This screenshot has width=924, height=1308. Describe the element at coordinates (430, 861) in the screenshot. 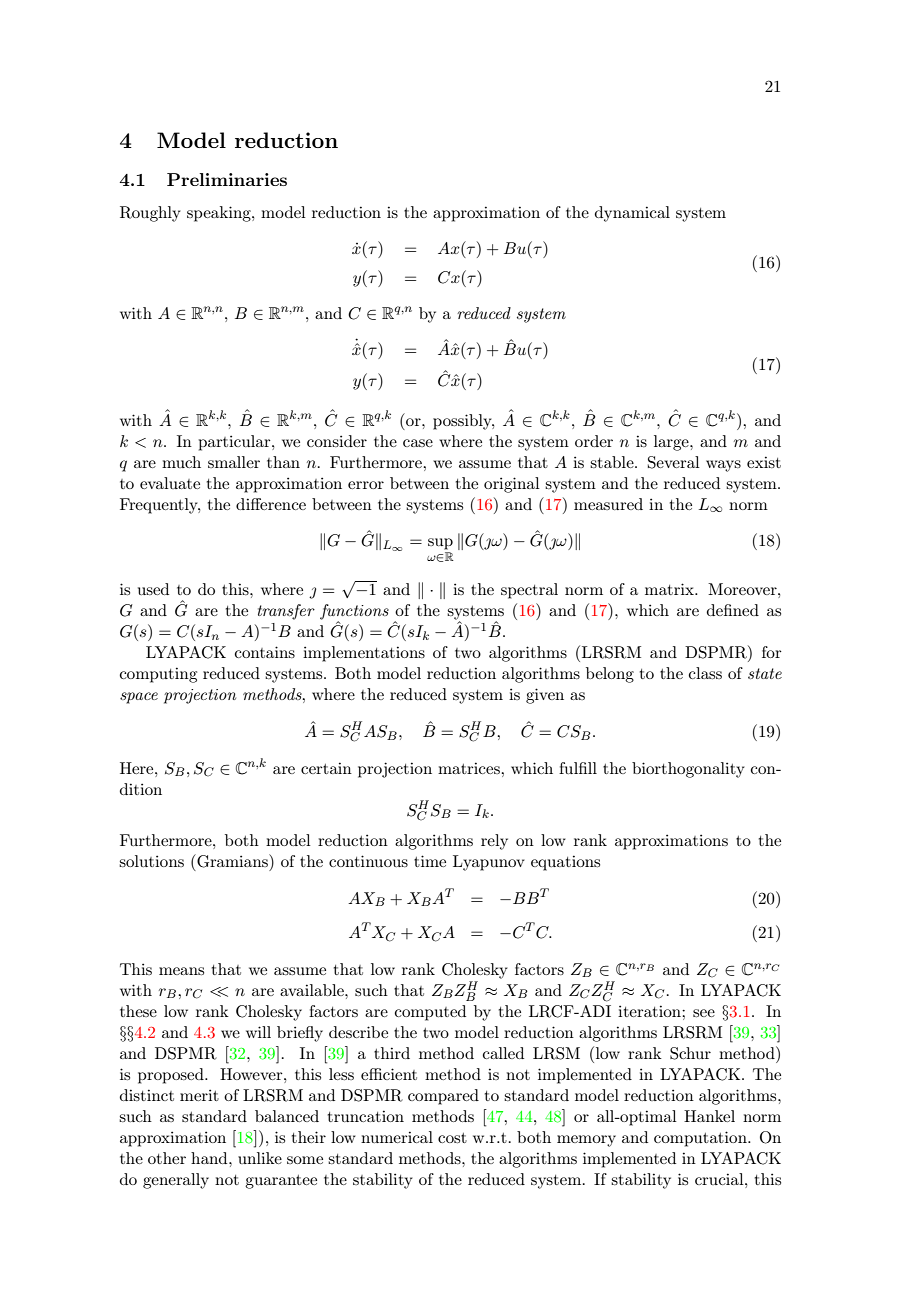

I see `time` at that location.
